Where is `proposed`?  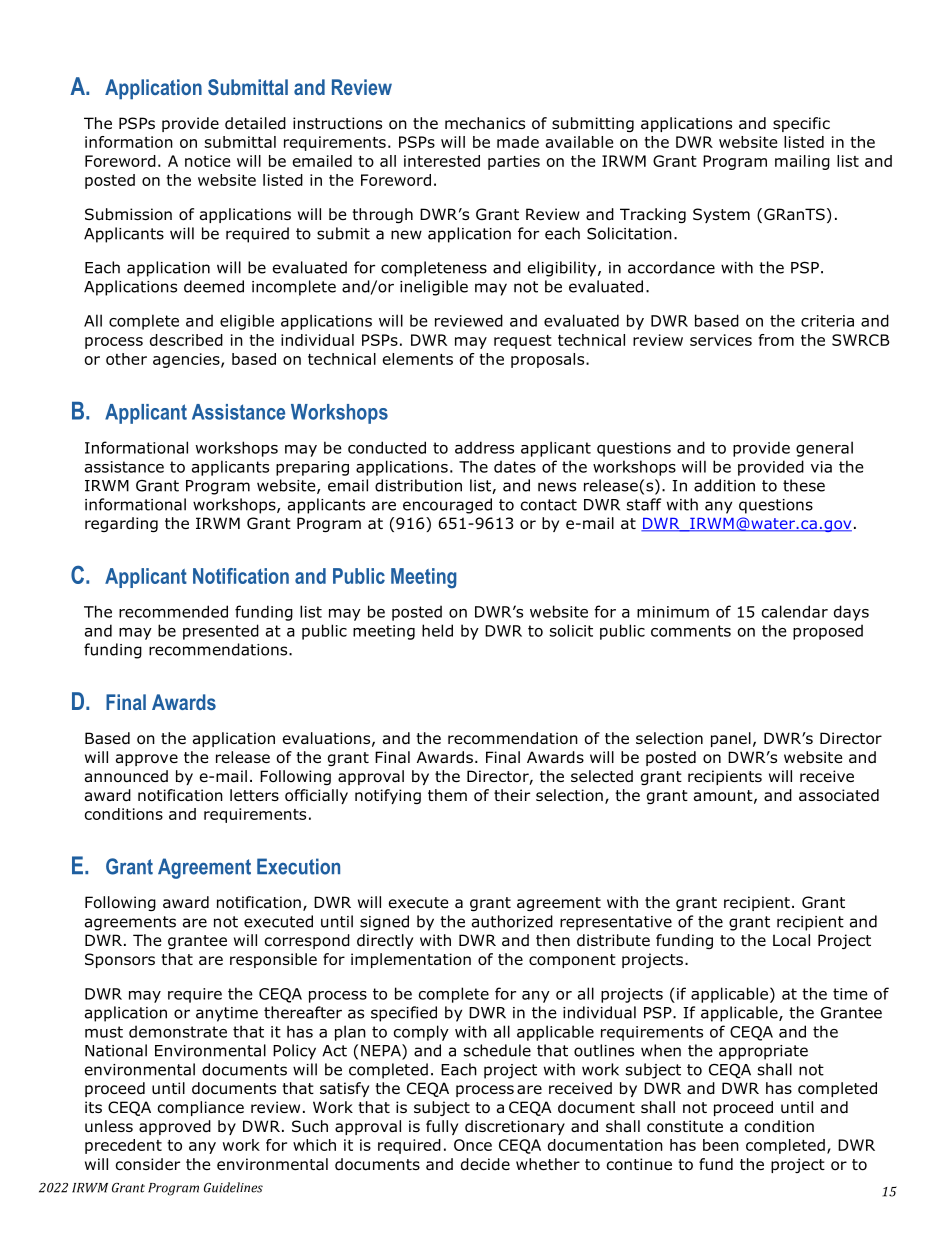 proposed is located at coordinates (828, 632).
